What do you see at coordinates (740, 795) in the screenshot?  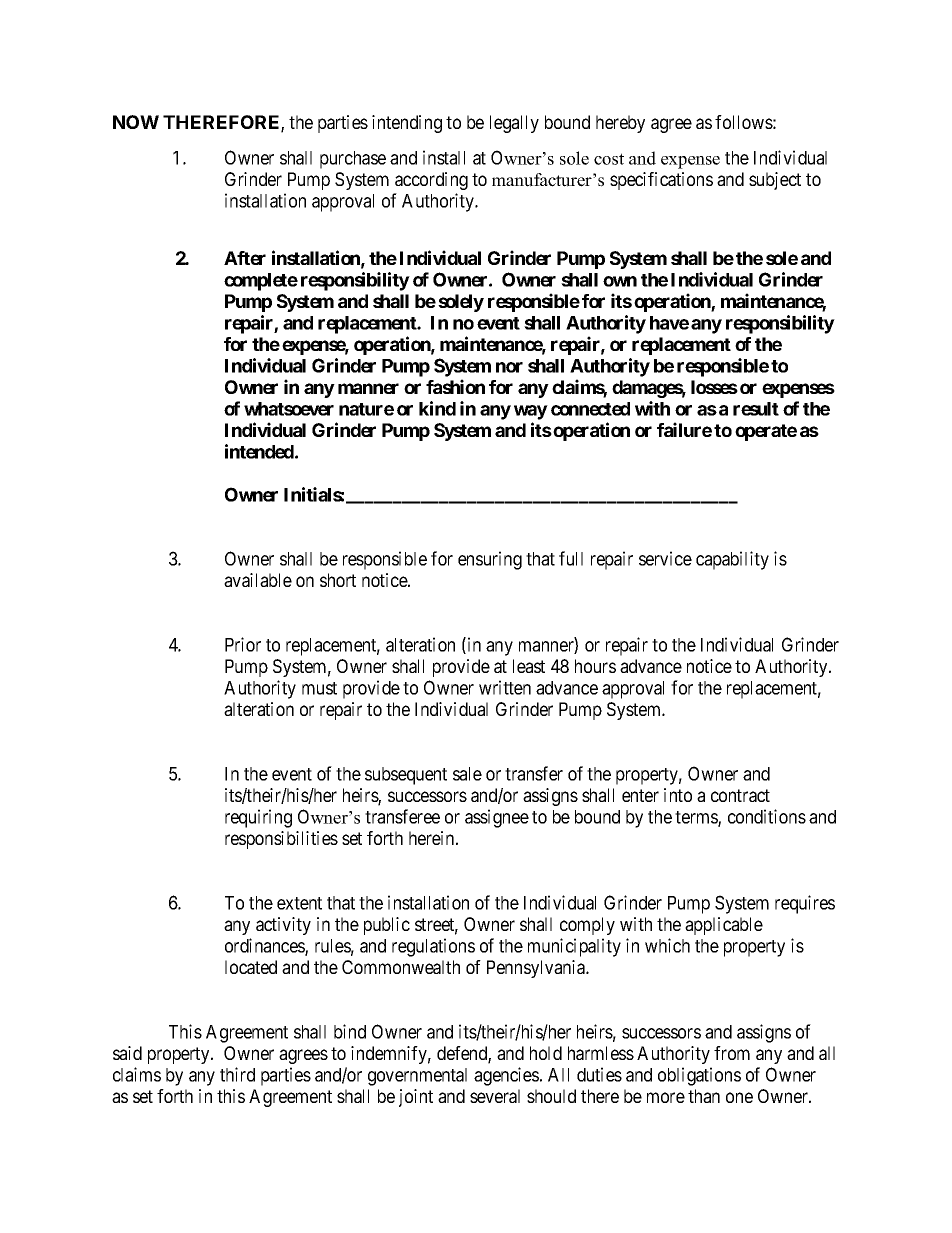 I see `contract` at bounding box center [740, 795].
